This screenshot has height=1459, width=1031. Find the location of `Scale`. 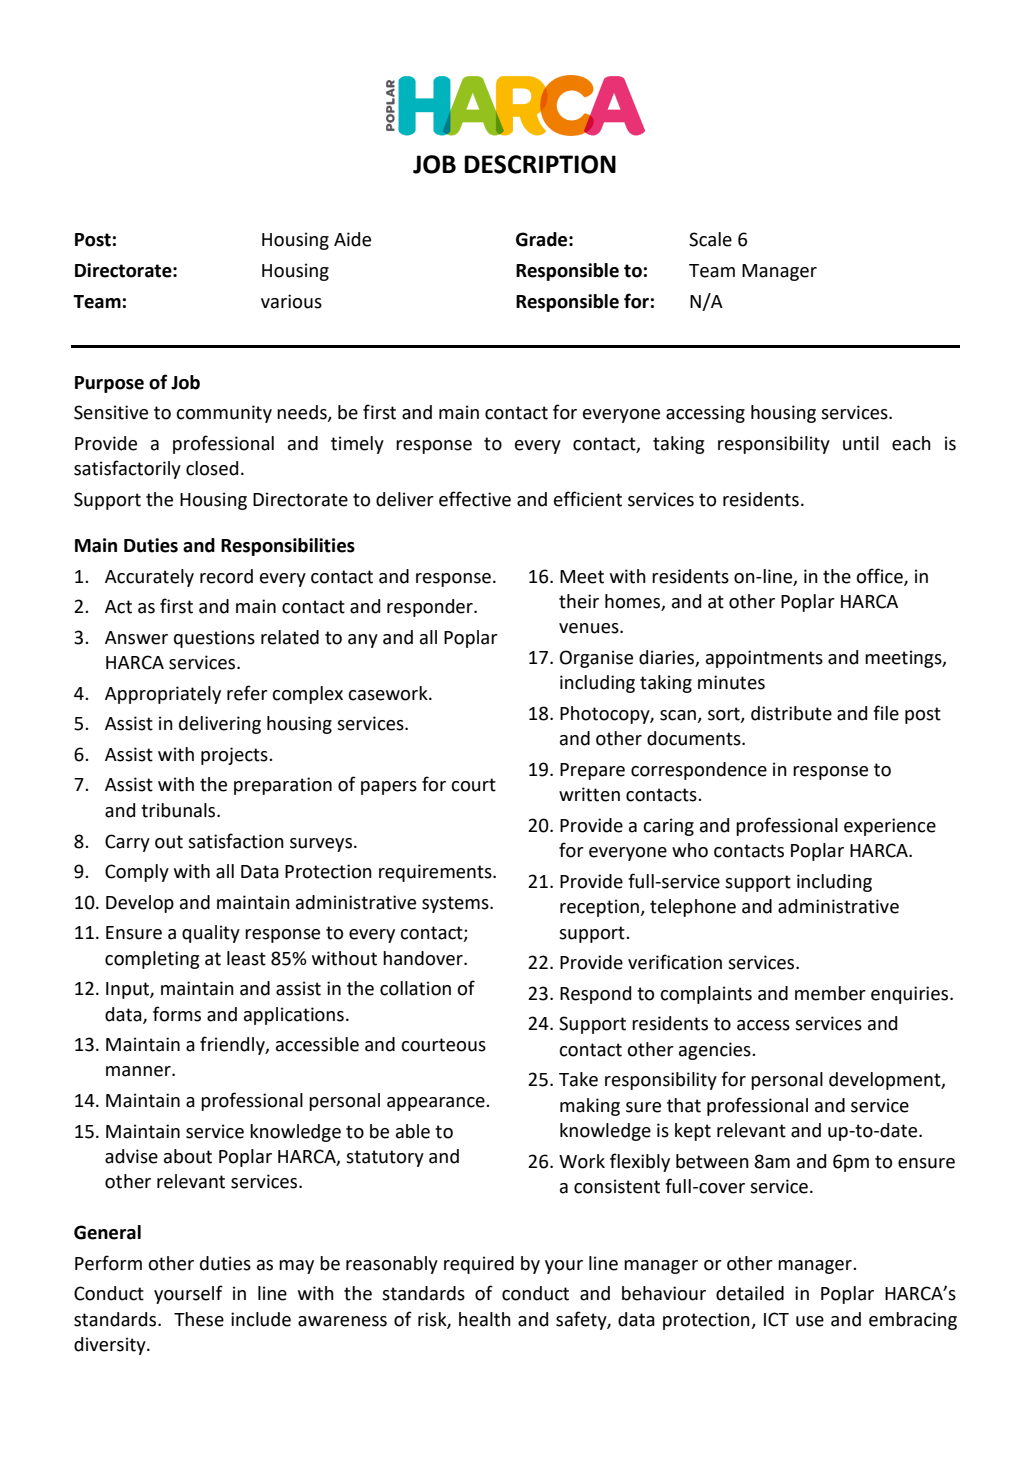

Scale is located at coordinates (710, 239).
